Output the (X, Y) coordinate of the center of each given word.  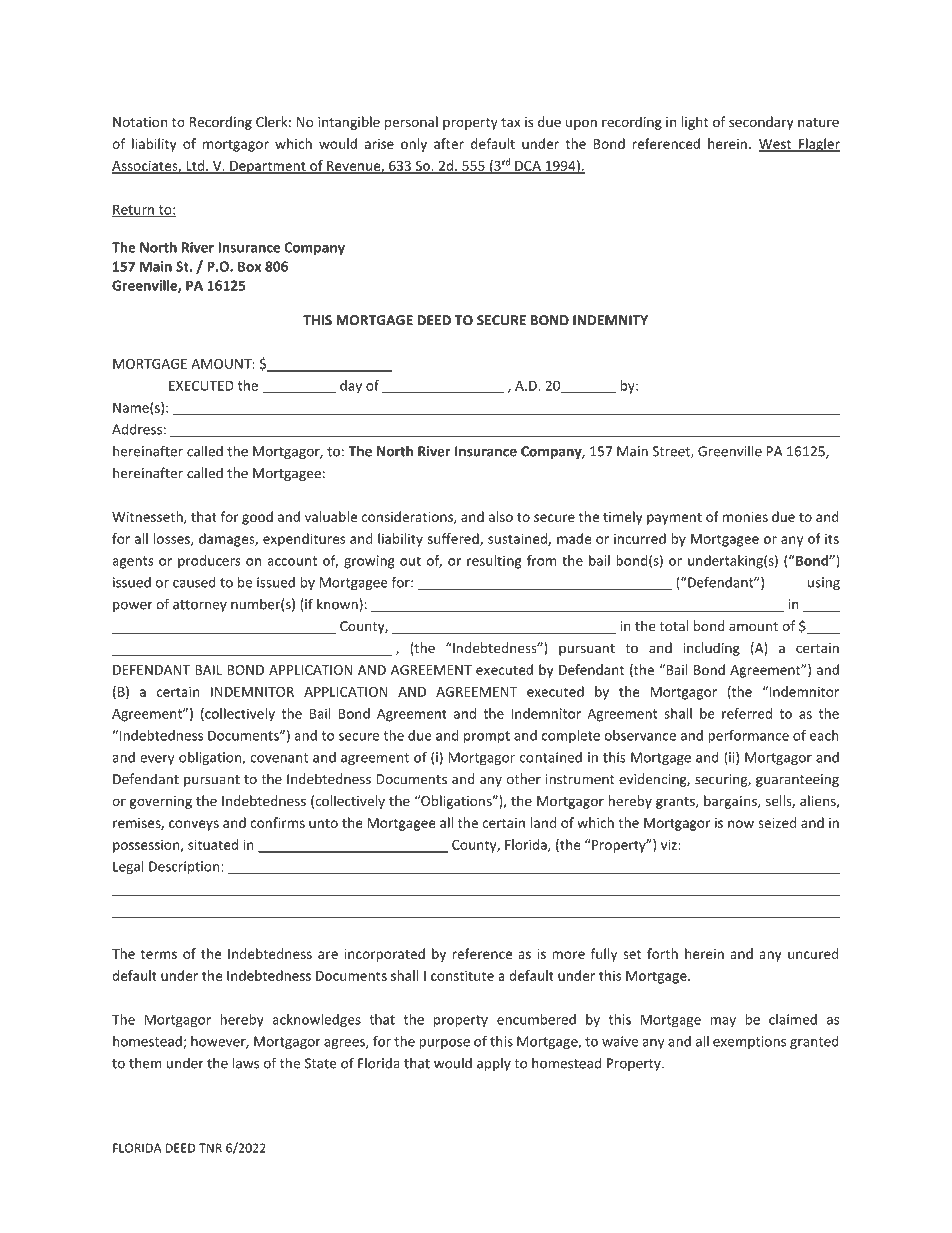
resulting (494, 562)
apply (494, 1064)
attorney (200, 606)
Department (268, 167)
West (776, 145)
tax (510, 122)
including (712, 649)
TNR (210, 1148)
